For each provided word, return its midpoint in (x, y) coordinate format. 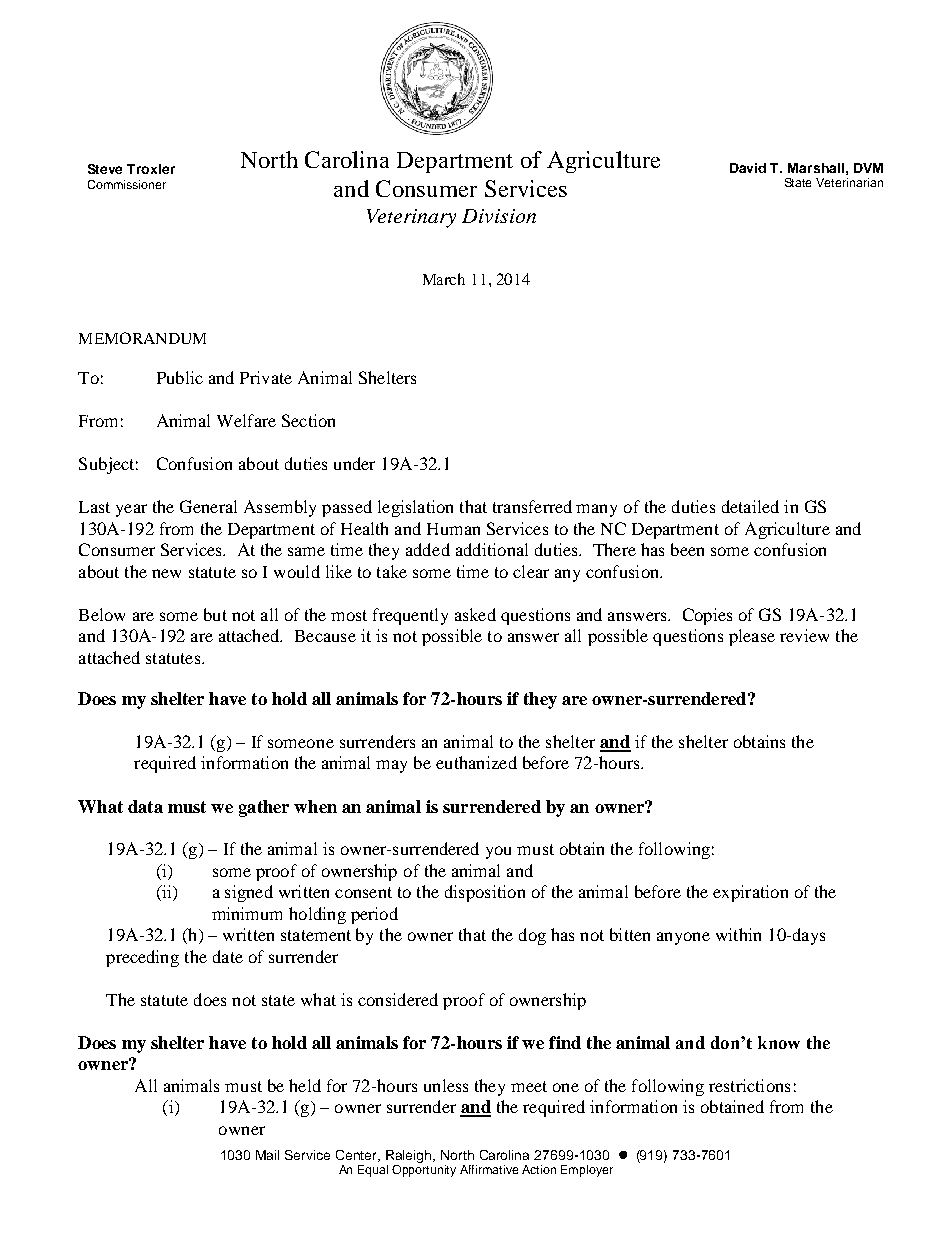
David (748, 168)
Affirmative (489, 1169)
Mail (267, 1155)
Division (499, 216)
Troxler (151, 169)
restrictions (749, 1085)
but (215, 614)
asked (475, 614)
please (752, 637)
